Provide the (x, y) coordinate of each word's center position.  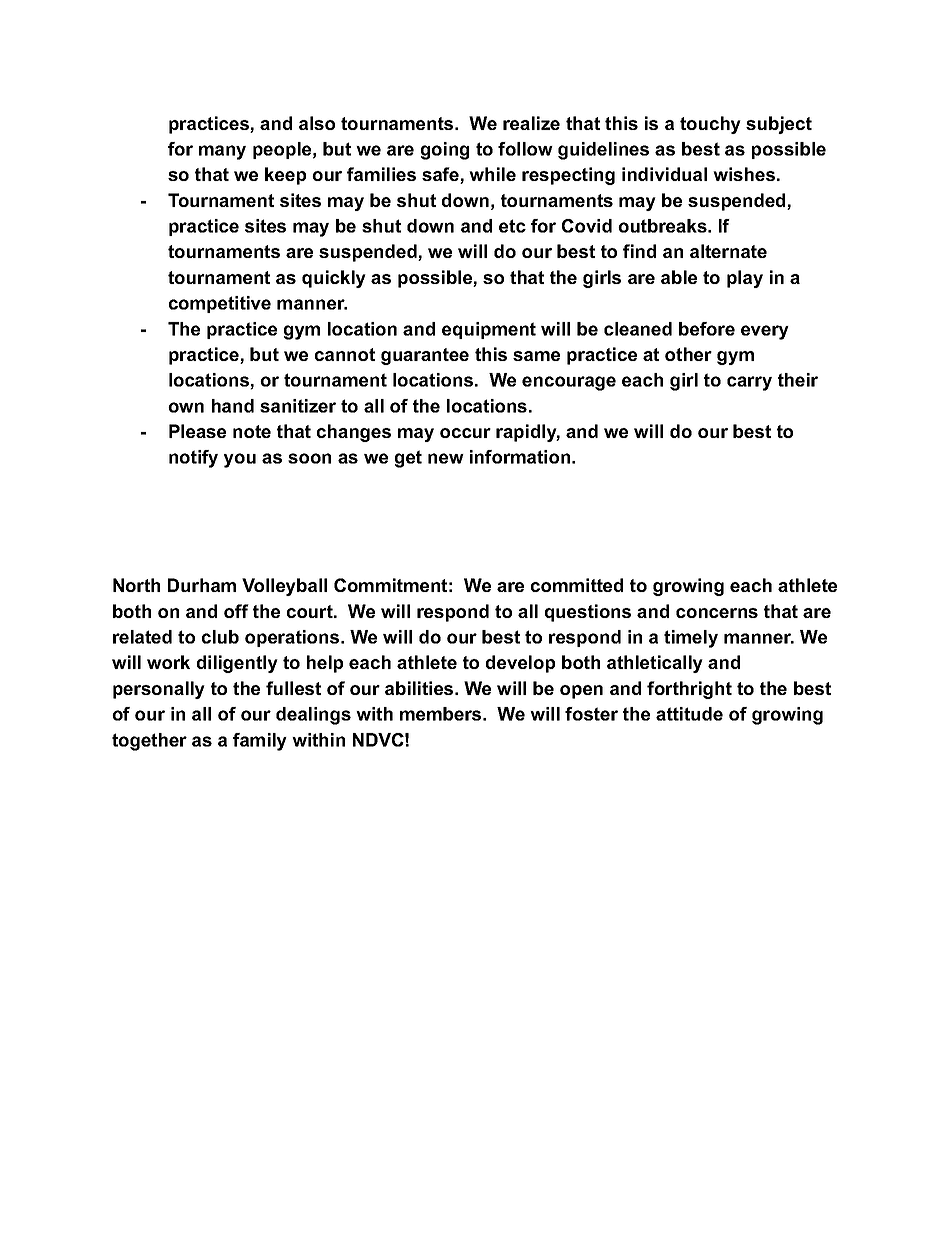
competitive (220, 304)
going (445, 151)
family (260, 742)
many (222, 152)
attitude (689, 714)
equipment (489, 330)
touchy (710, 125)
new (446, 458)
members (440, 714)
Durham (202, 585)
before (707, 329)
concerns (717, 613)
